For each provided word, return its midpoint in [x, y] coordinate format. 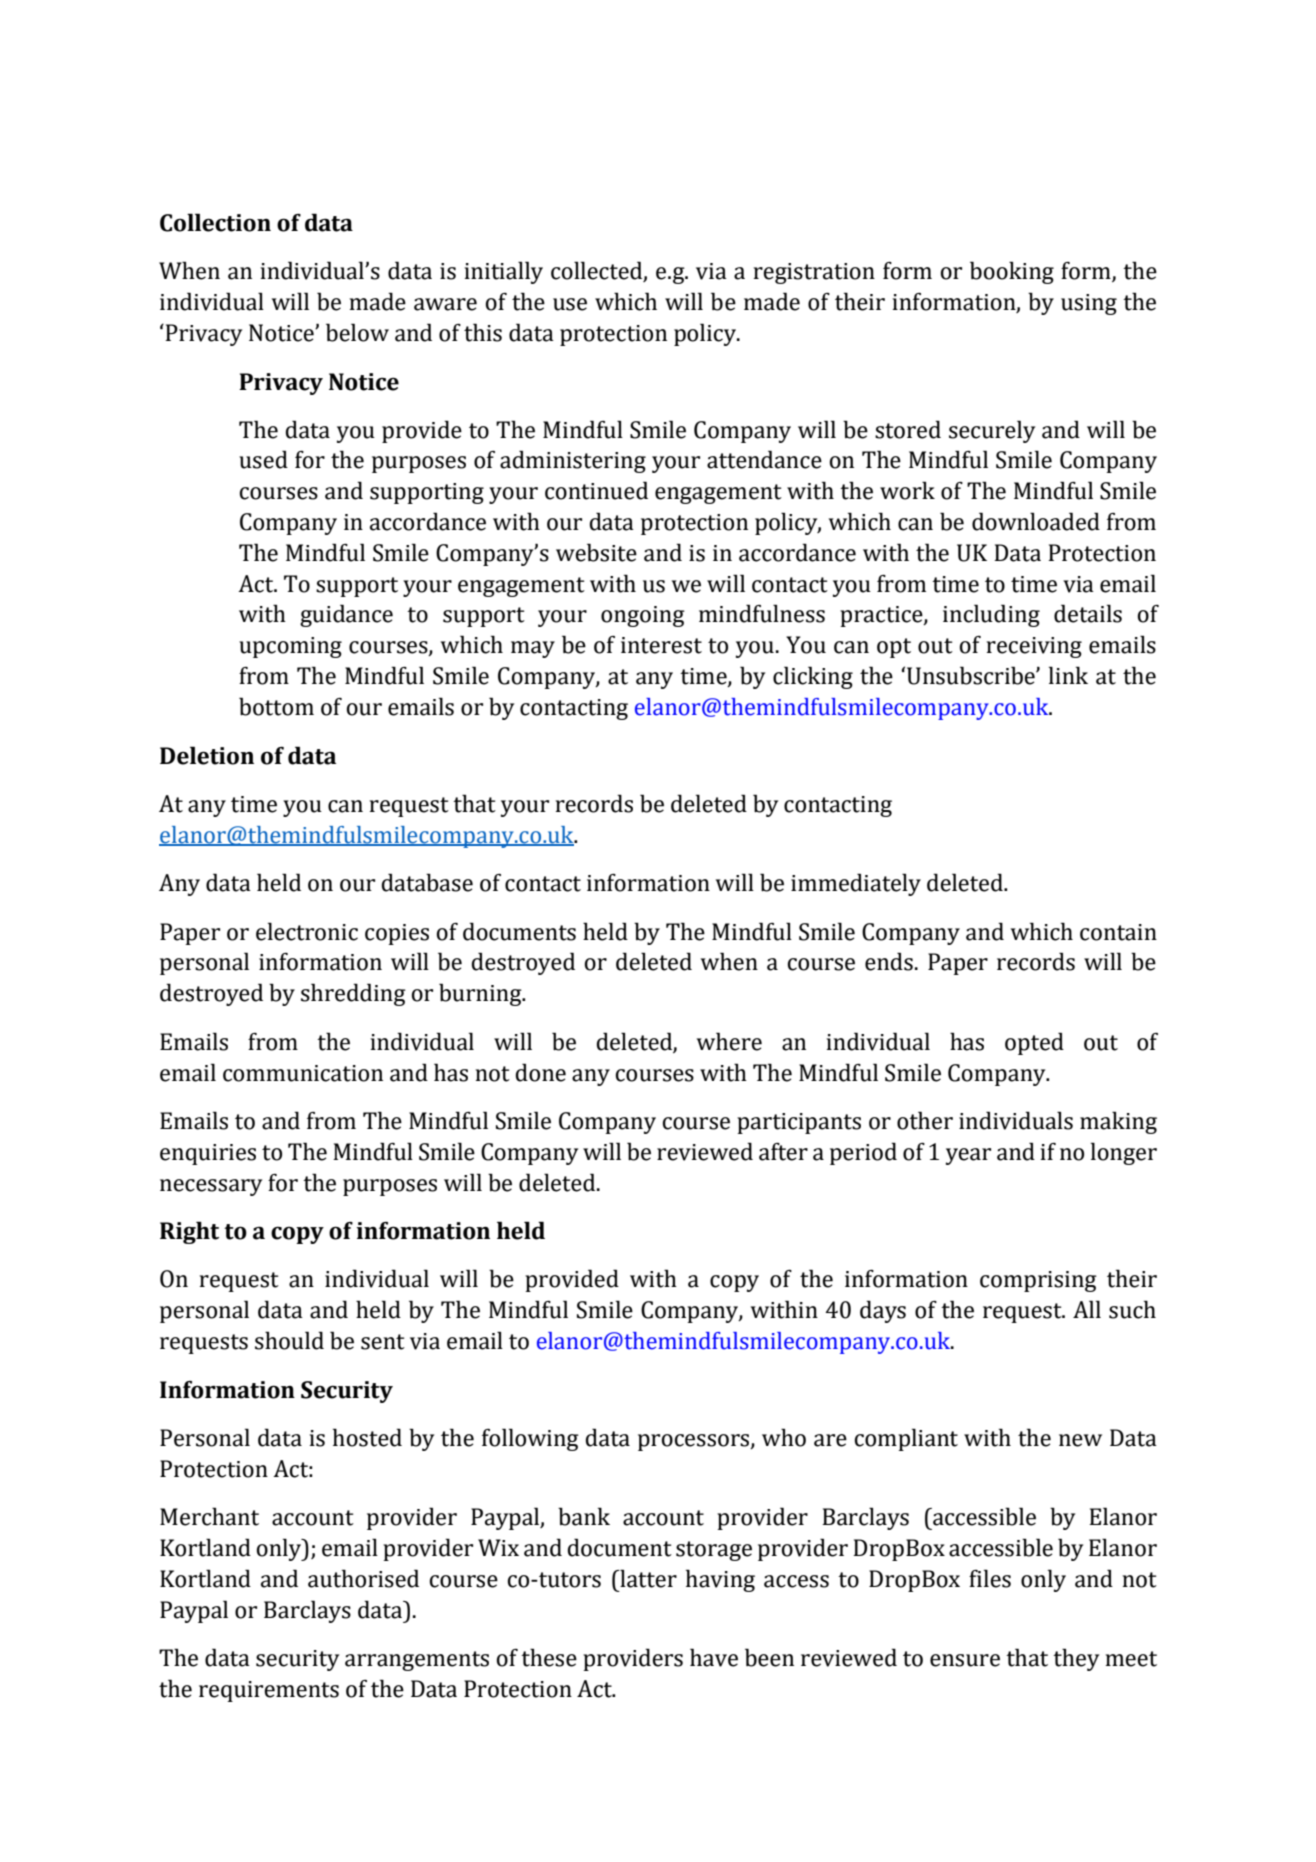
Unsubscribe [972, 675]
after [783, 1152]
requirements [269, 1691]
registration [814, 273]
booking [1012, 272]
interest [661, 645]
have [714, 1657]
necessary [211, 1187]
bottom [276, 706]
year [968, 1156]
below [357, 332]
